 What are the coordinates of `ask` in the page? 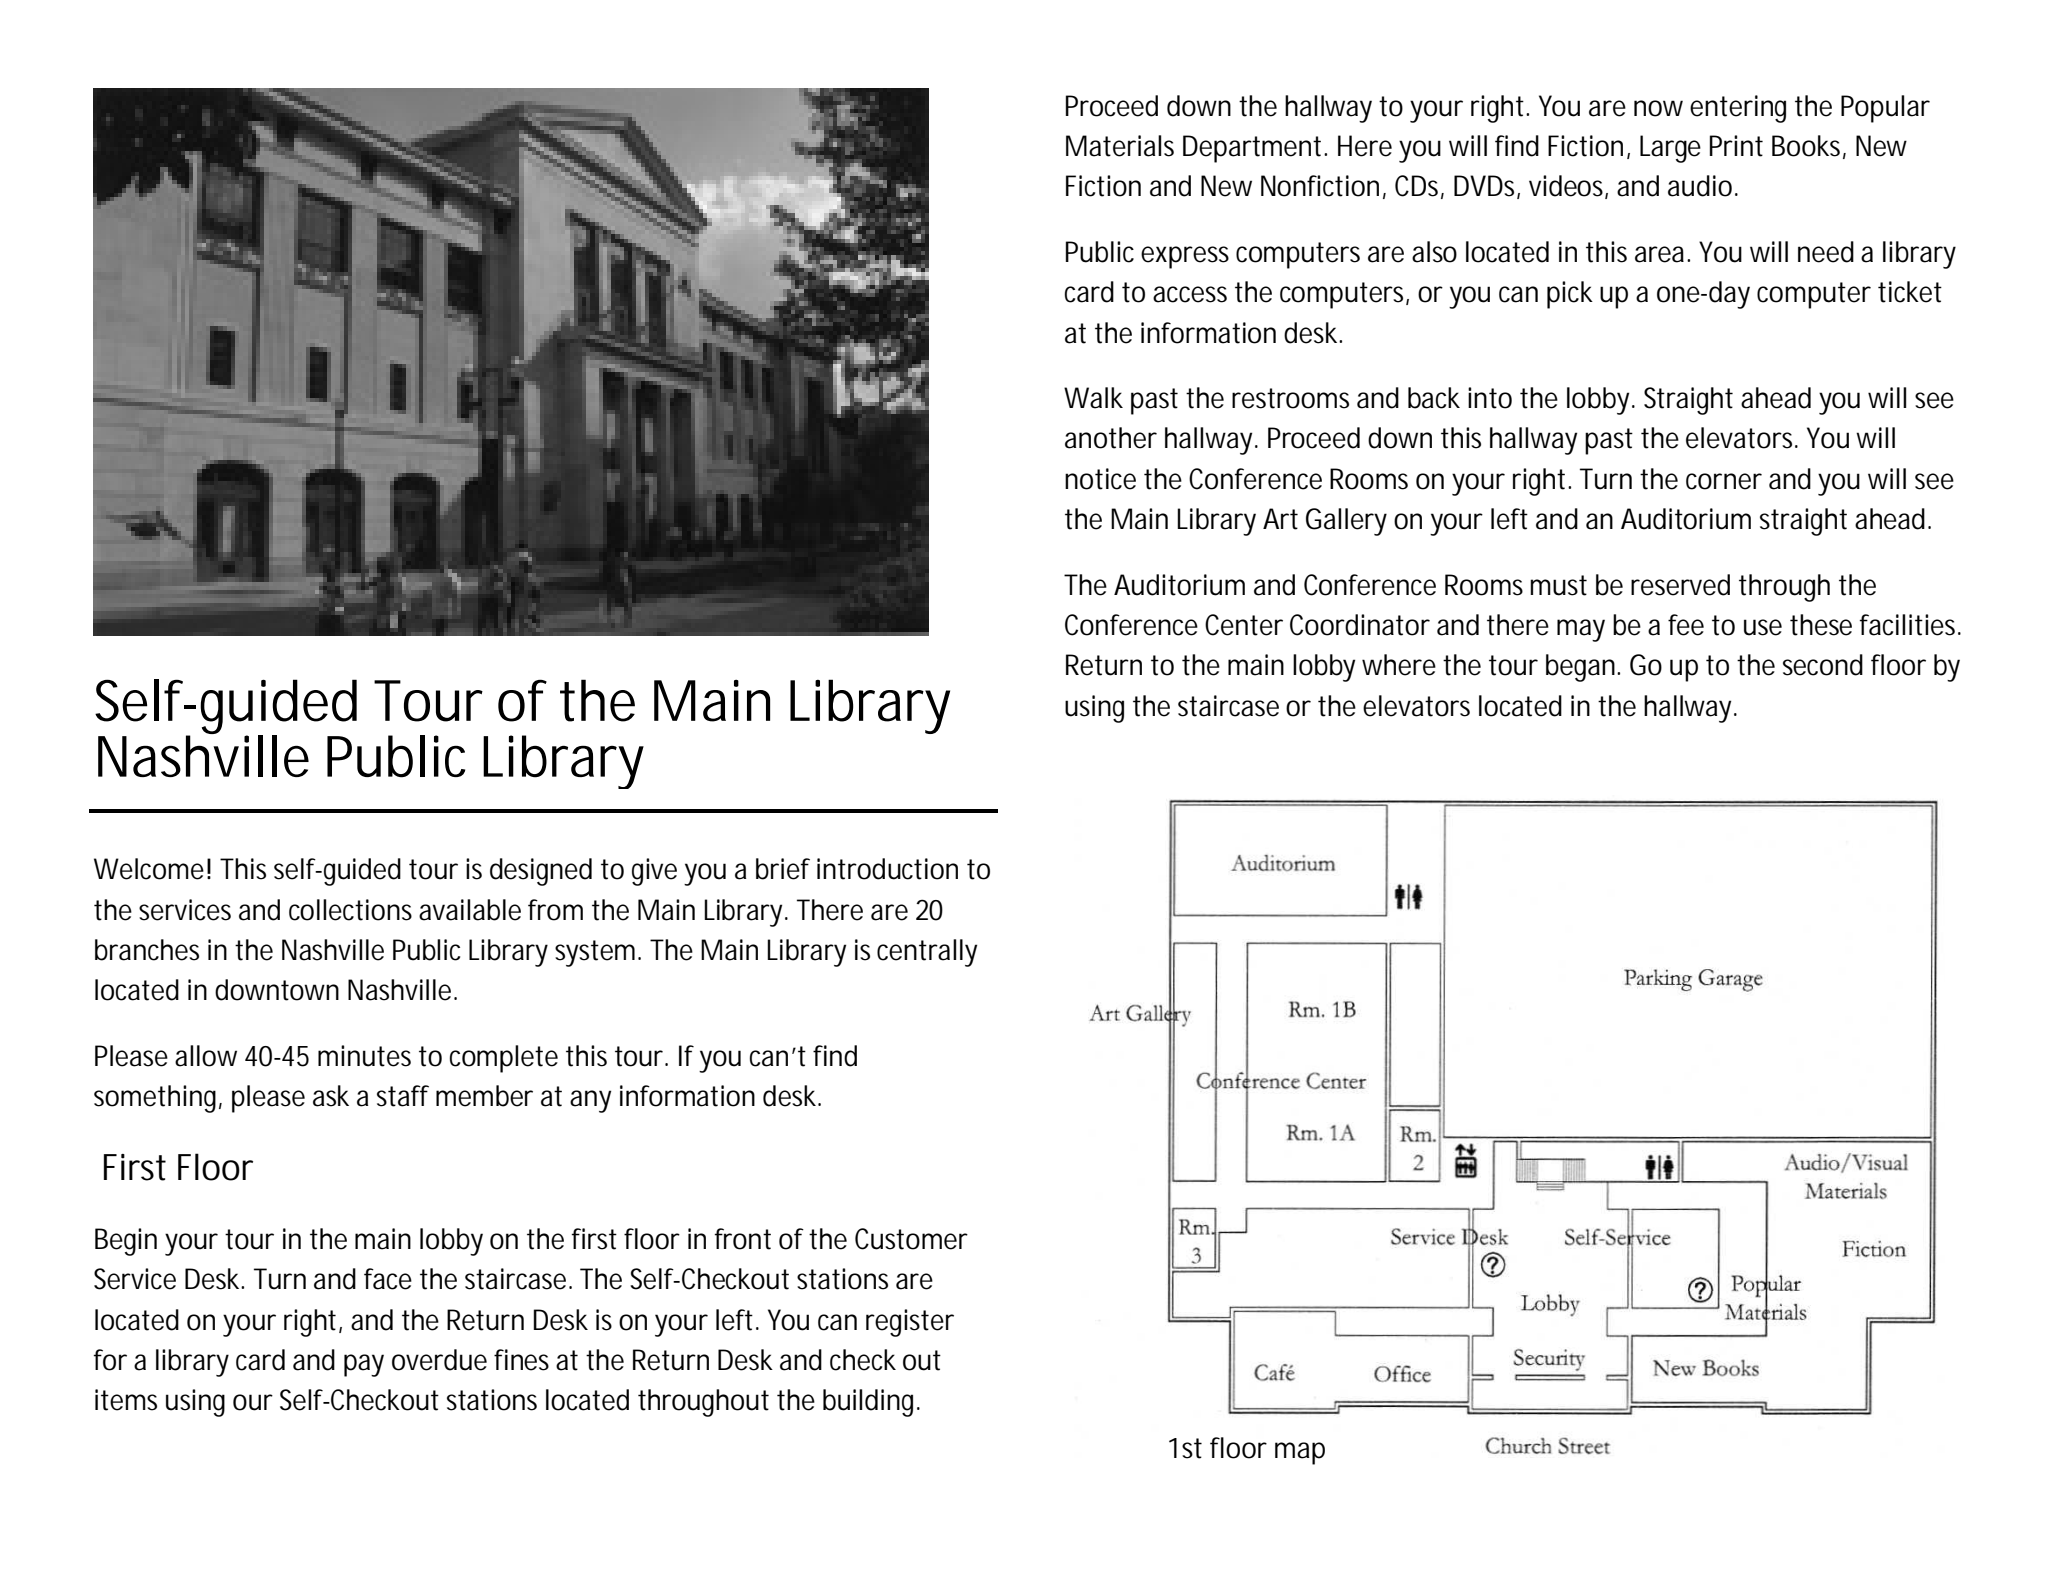 It's located at (331, 1096).
